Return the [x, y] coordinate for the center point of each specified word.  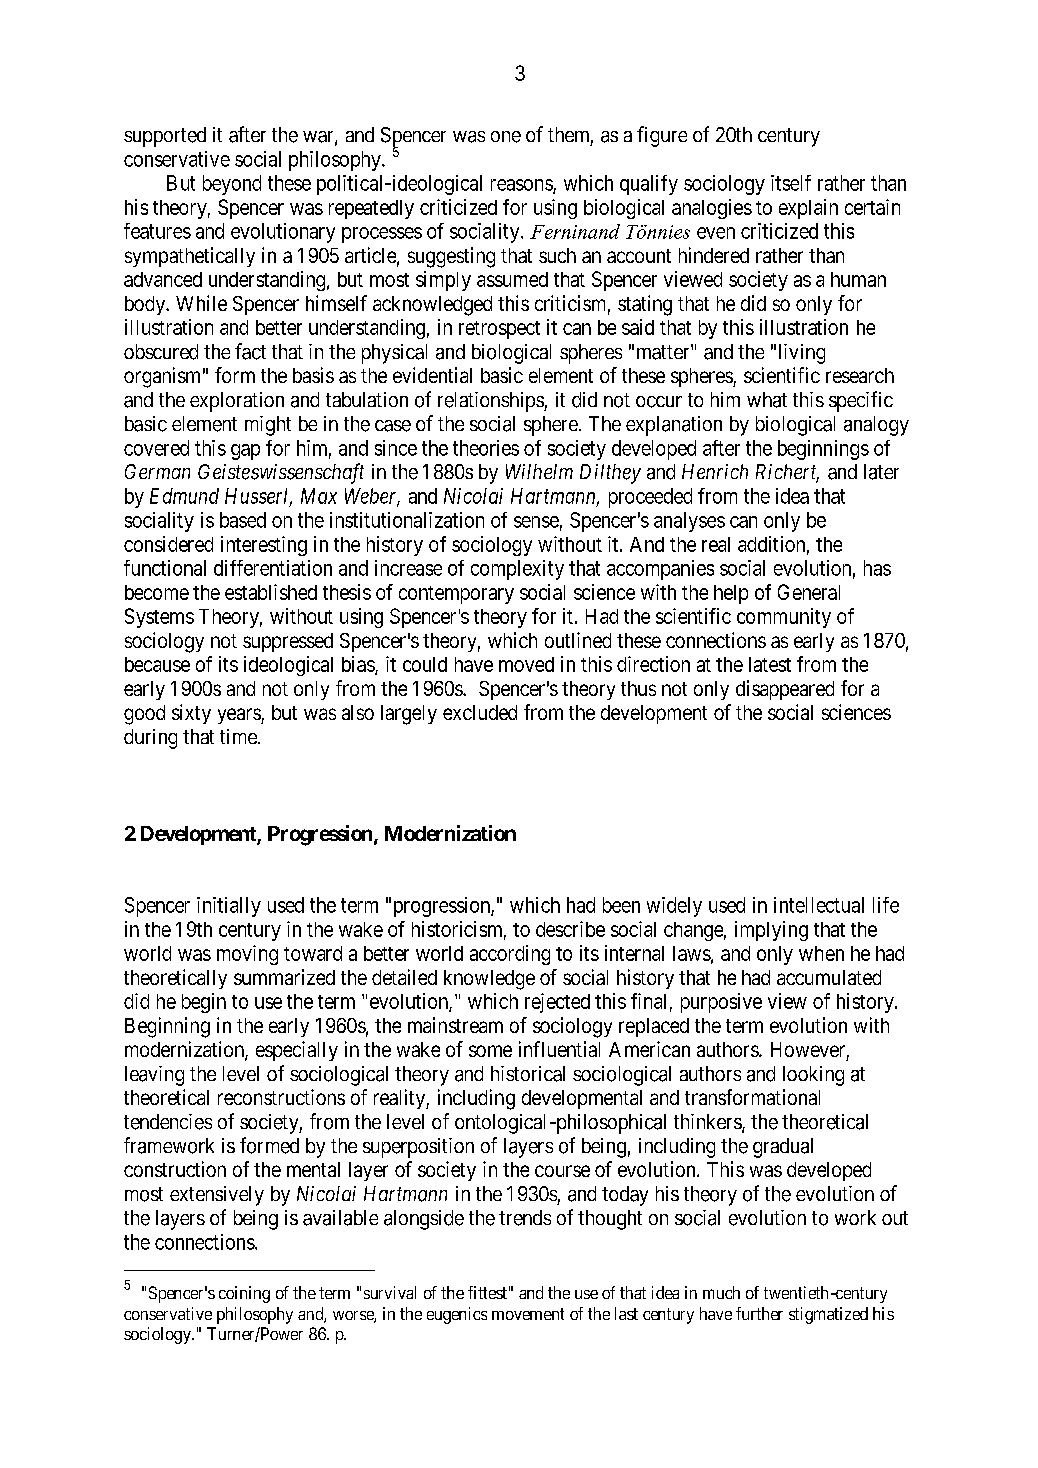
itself [791, 183]
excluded [480, 712]
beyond [232, 185]
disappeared [785, 690]
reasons [522, 186]
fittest [487, 1292]
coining [244, 1294]
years [240, 716]
